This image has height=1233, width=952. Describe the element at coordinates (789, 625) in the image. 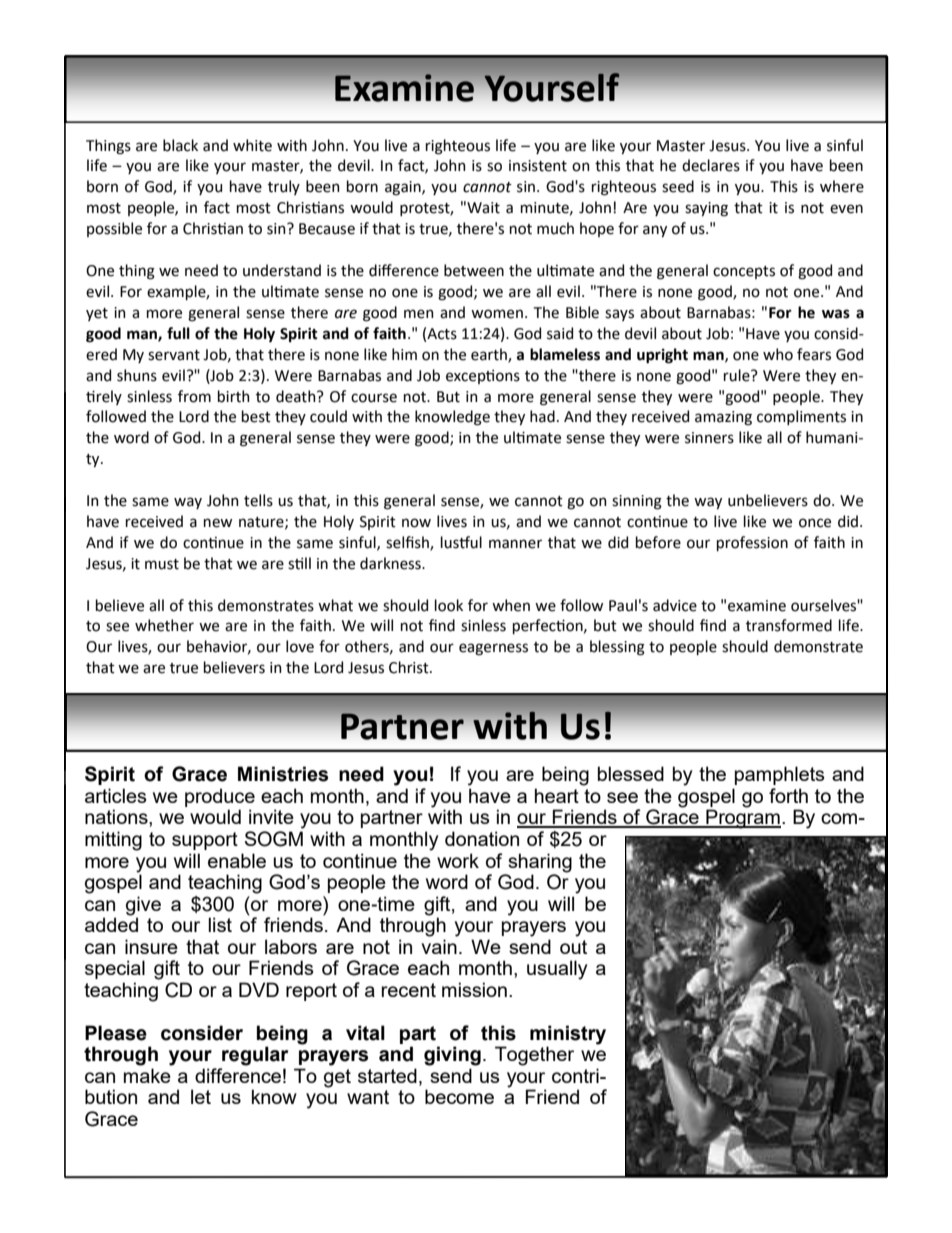

I see `transformed` at that location.
